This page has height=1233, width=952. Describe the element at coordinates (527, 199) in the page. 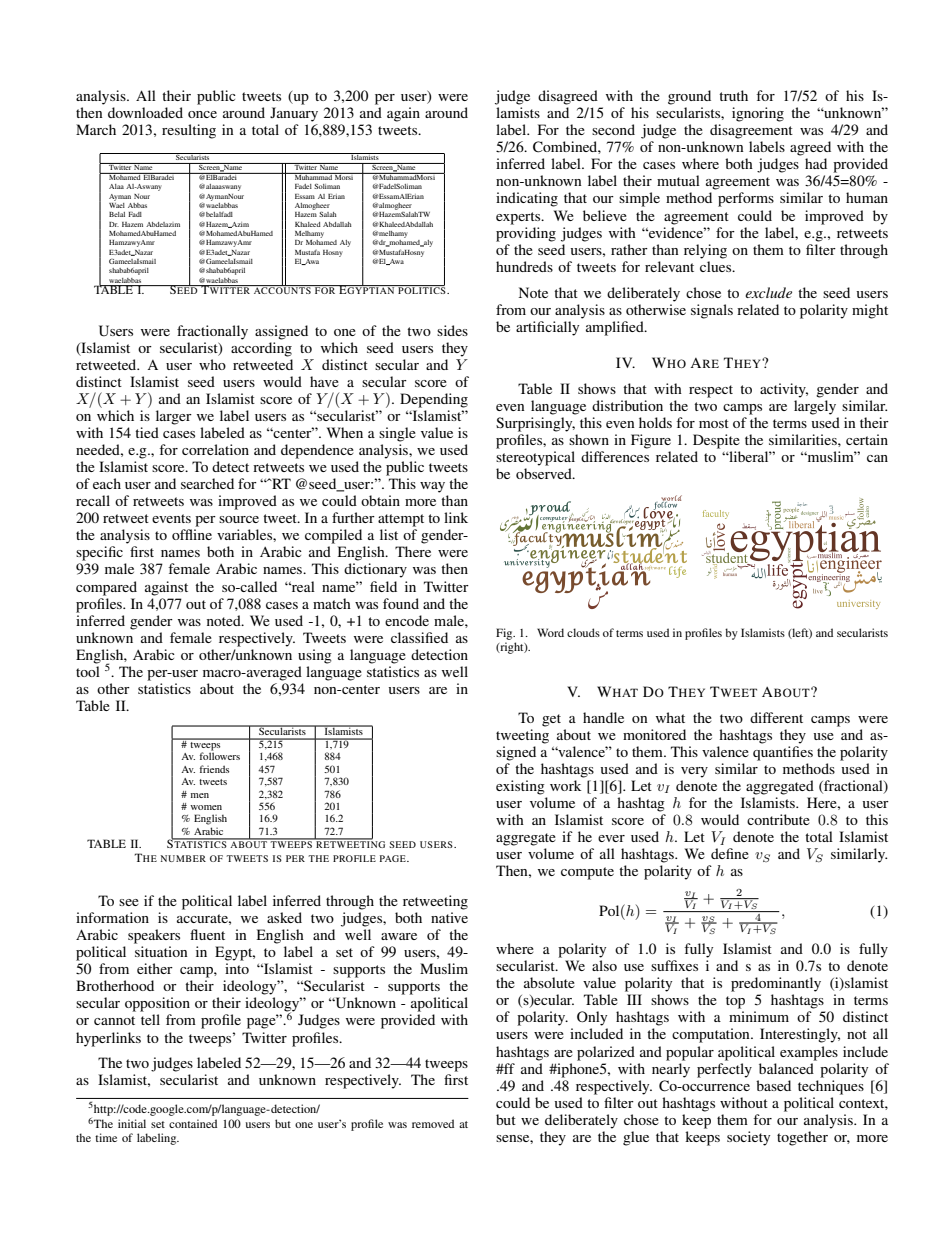

I see `indicating` at that location.
